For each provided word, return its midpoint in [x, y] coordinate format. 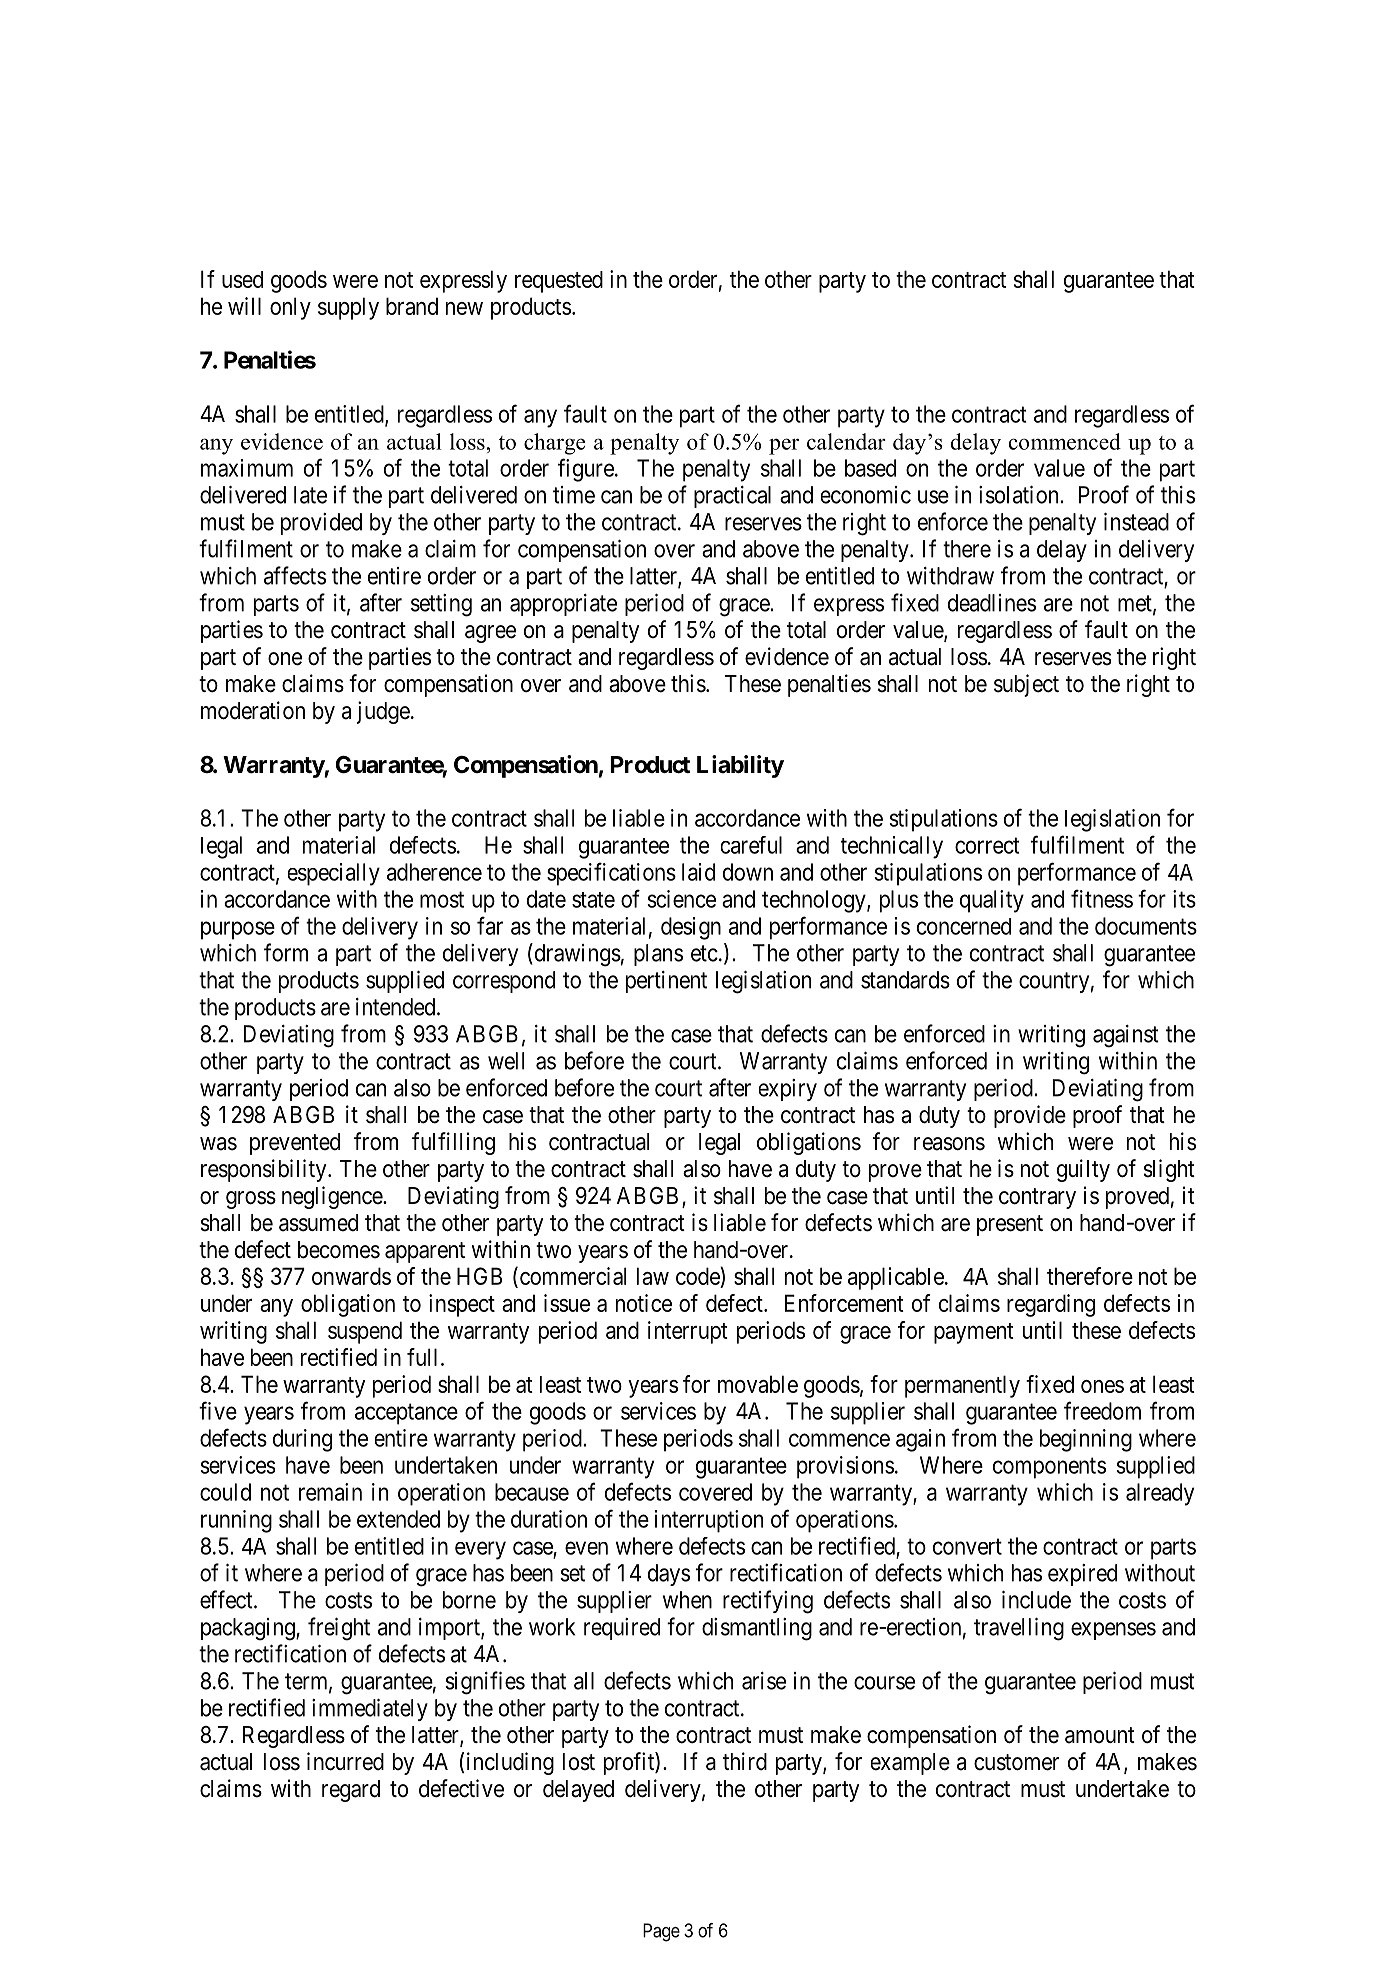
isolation [1020, 495]
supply [348, 308]
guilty [1083, 1170]
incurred [345, 1761]
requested [559, 282]
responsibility [265, 1170]
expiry [788, 1090]
